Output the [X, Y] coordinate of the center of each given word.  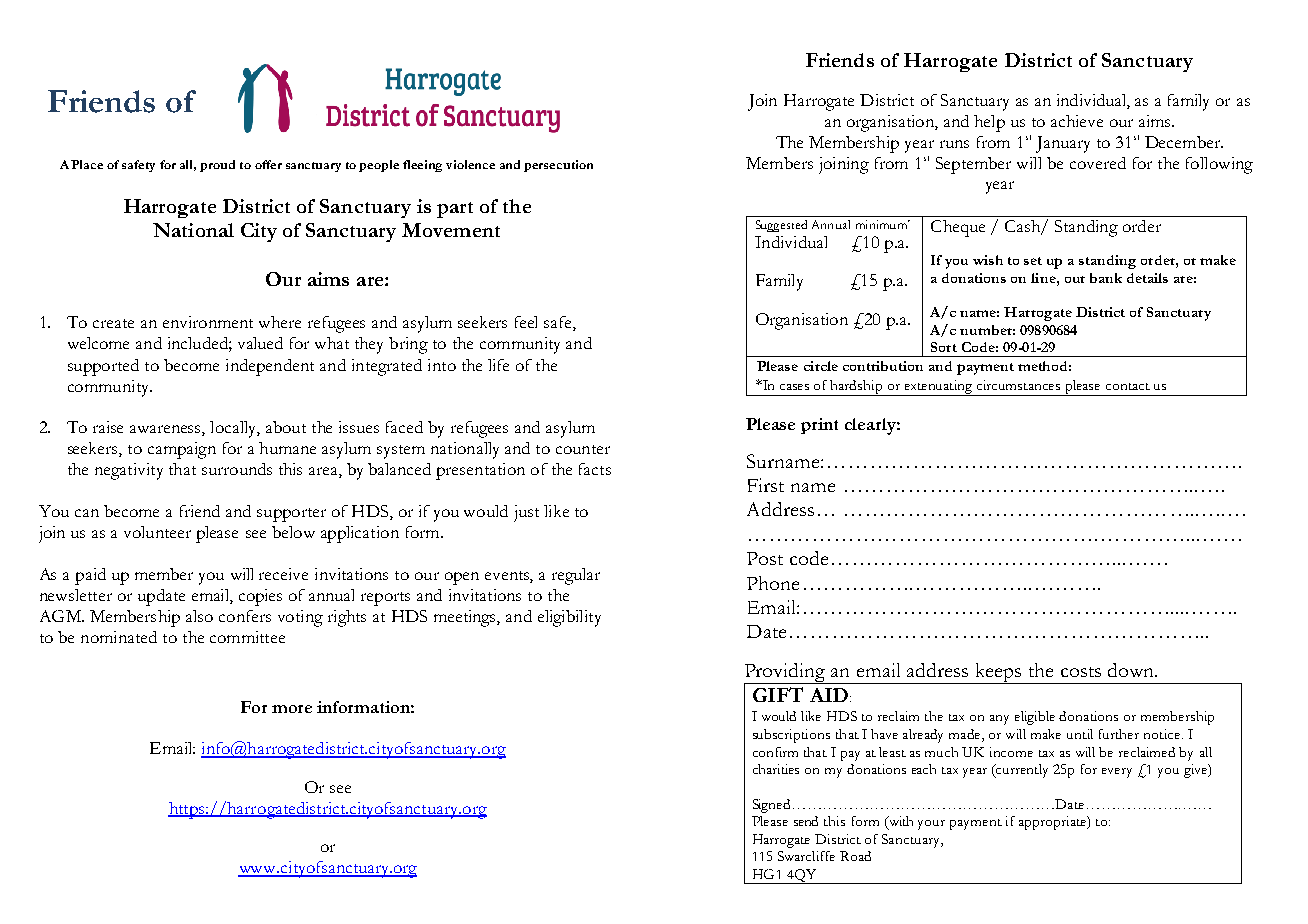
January [1063, 144]
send [806, 821]
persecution [558, 166]
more [292, 709]
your [931, 825]
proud [217, 166]
